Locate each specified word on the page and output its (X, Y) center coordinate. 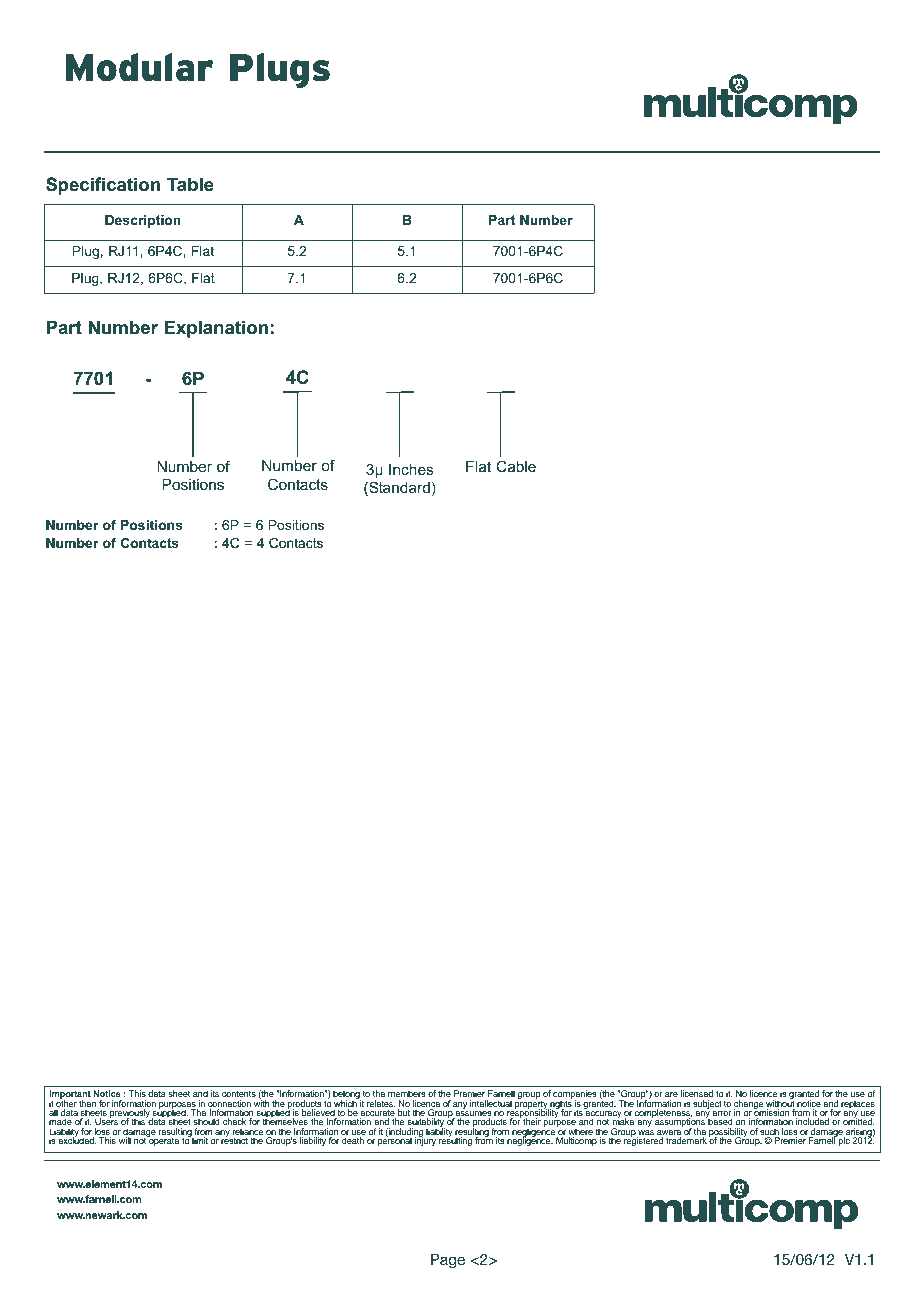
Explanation (216, 329)
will (125, 1140)
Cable (516, 466)
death (353, 1140)
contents (239, 1093)
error (722, 1115)
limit (200, 1140)
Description (143, 221)
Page (448, 1261)
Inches (411, 469)
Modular (139, 67)
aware (669, 1134)
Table (190, 184)
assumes (473, 1115)
